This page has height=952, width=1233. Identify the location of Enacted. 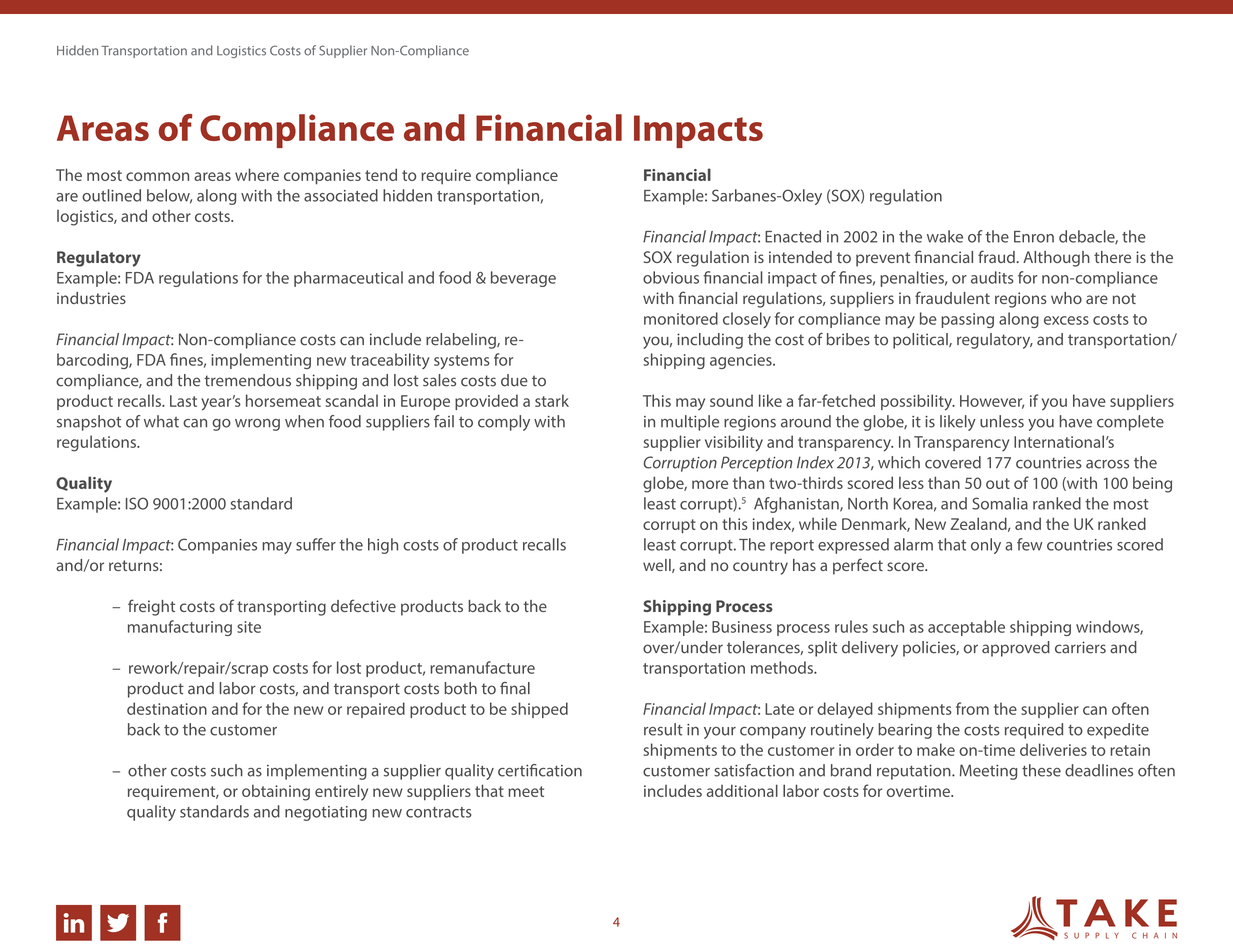
(793, 236).
